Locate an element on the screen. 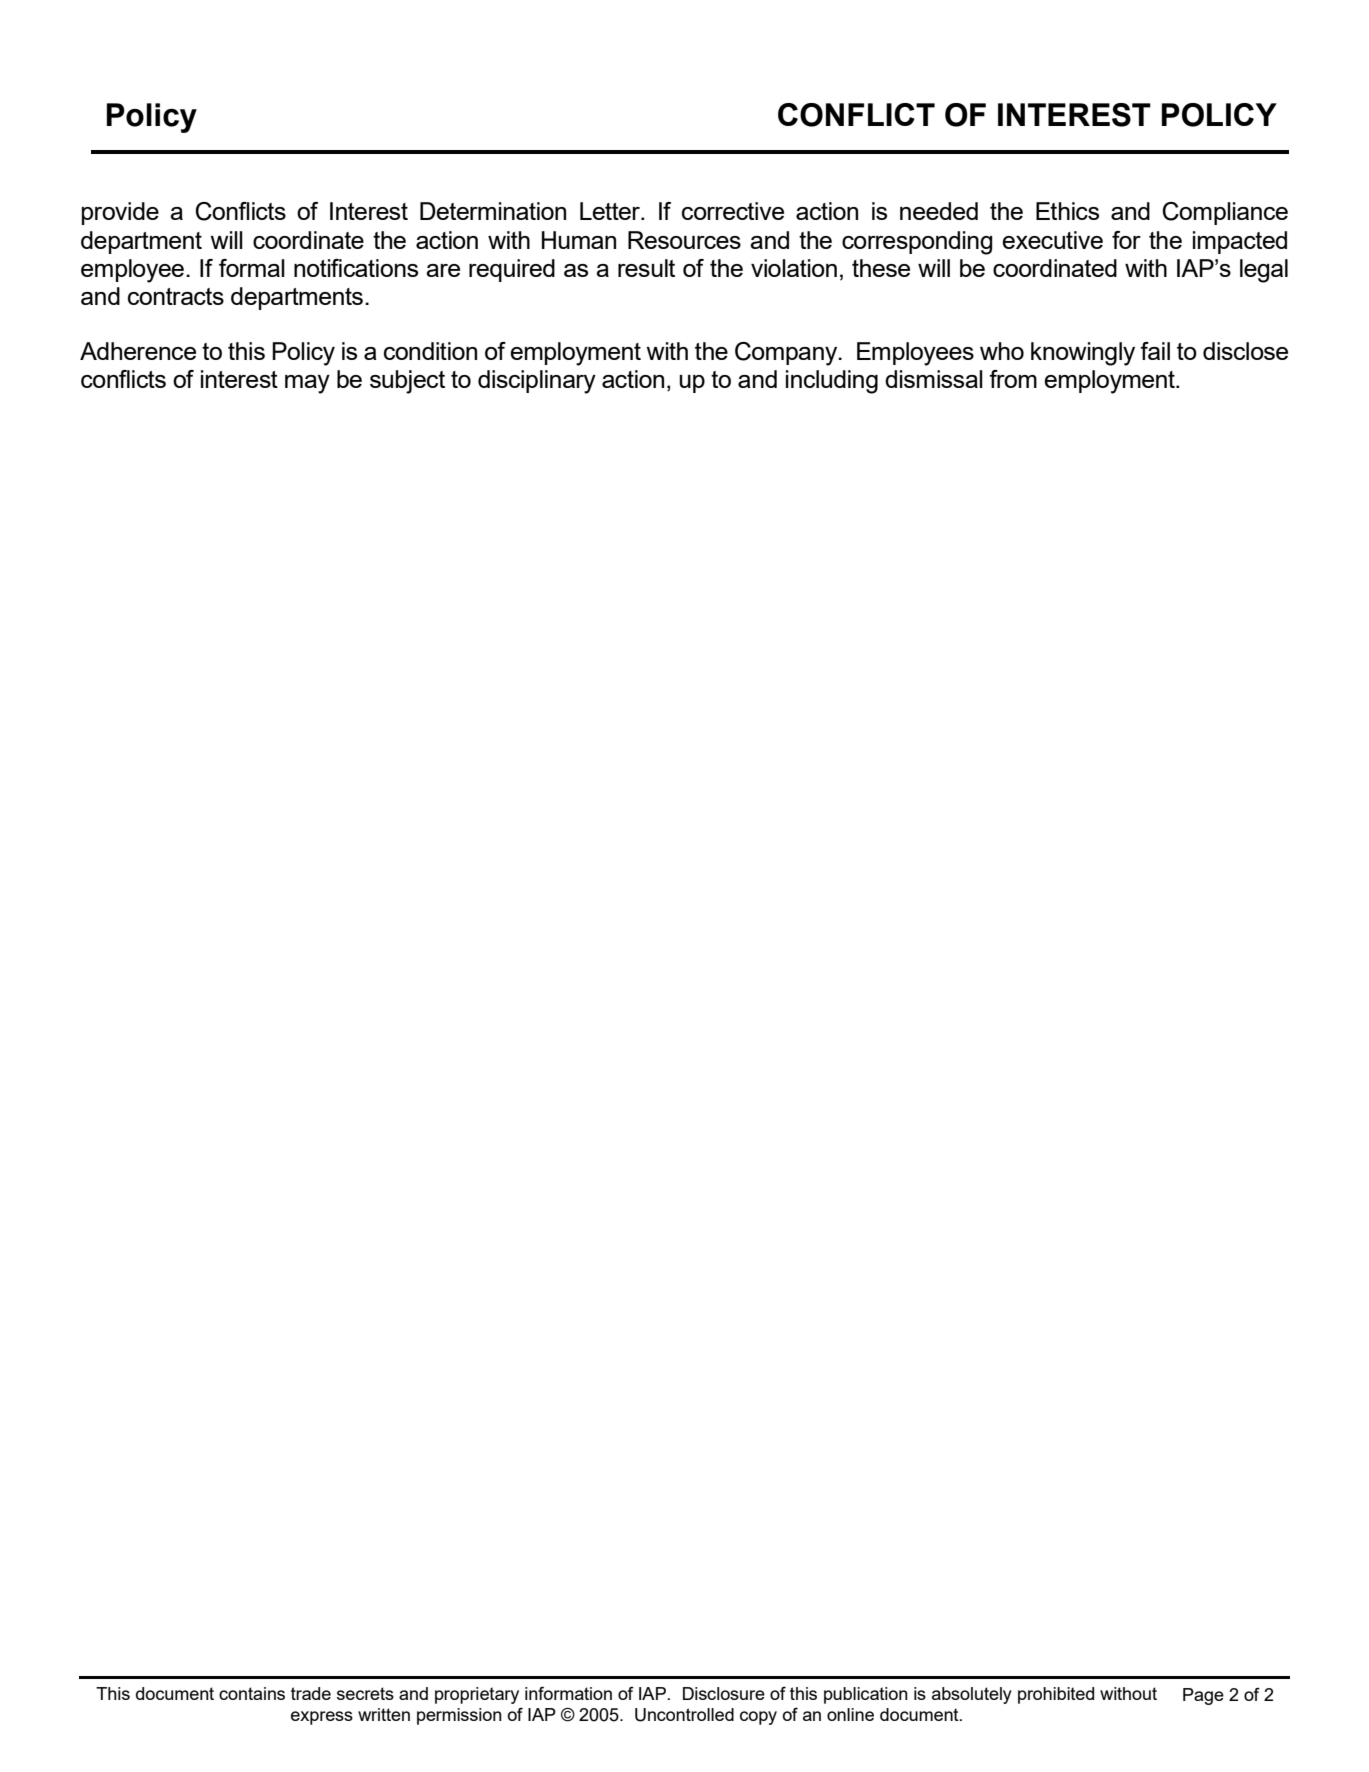 The height and width of the screenshot is (1772, 1369). executive is located at coordinates (1052, 240).
